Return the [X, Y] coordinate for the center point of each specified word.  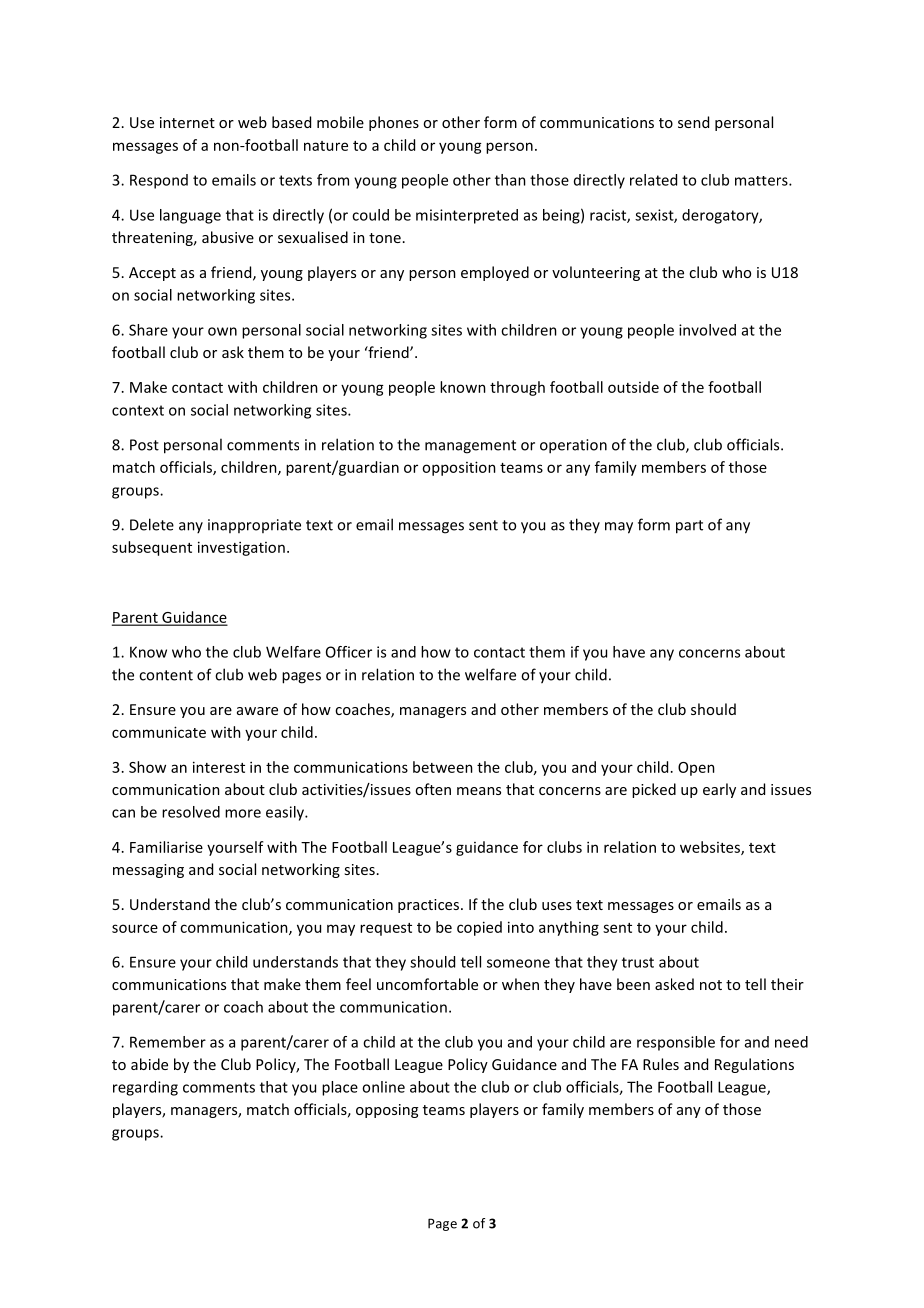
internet [187, 122]
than [510, 180]
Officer [349, 652]
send [693, 122]
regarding [145, 1088]
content [166, 675]
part [689, 527]
